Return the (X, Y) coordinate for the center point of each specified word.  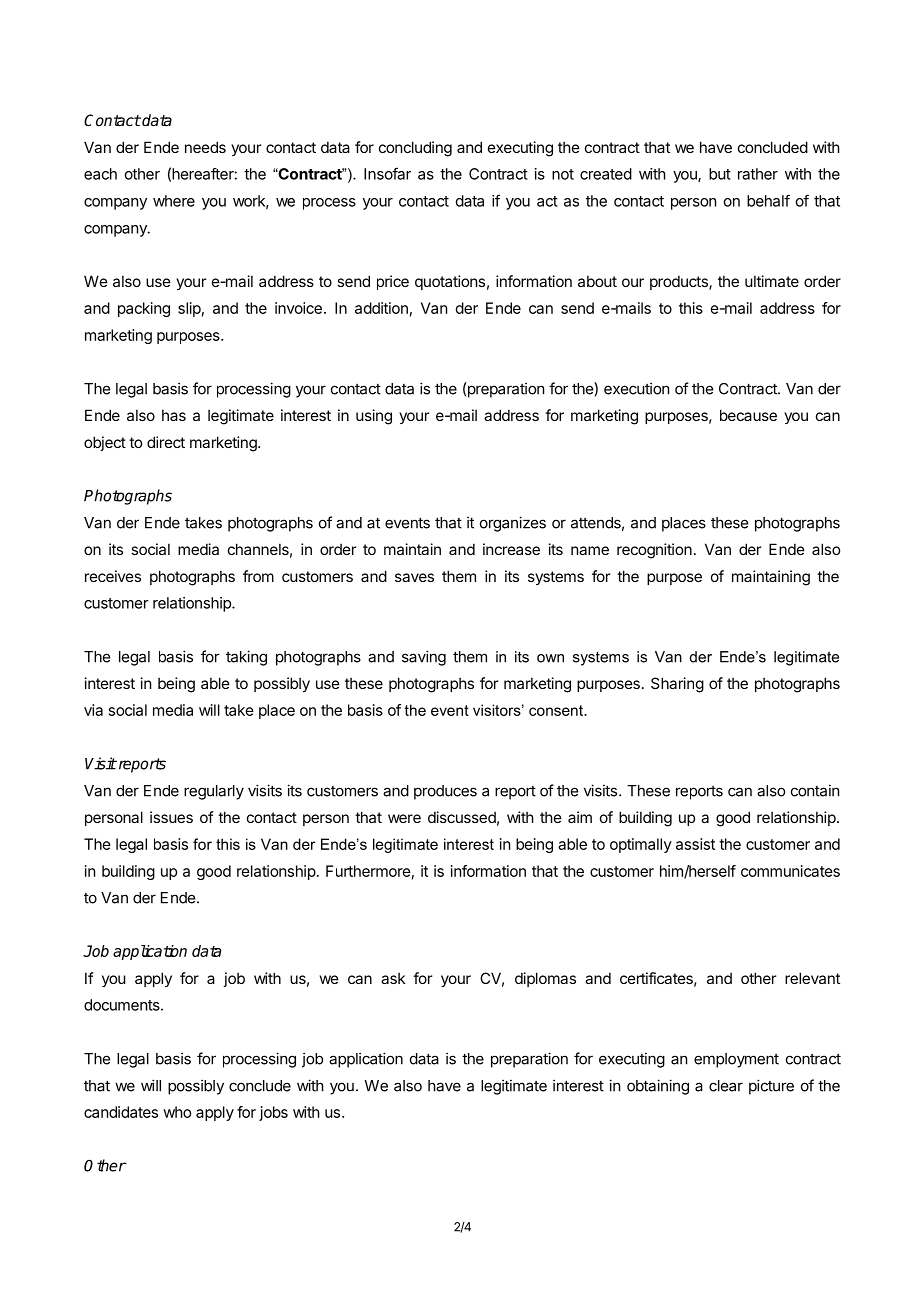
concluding (415, 149)
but (720, 174)
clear (726, 1086)
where (174, 201)
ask (393, 978)
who (177, 1112)
